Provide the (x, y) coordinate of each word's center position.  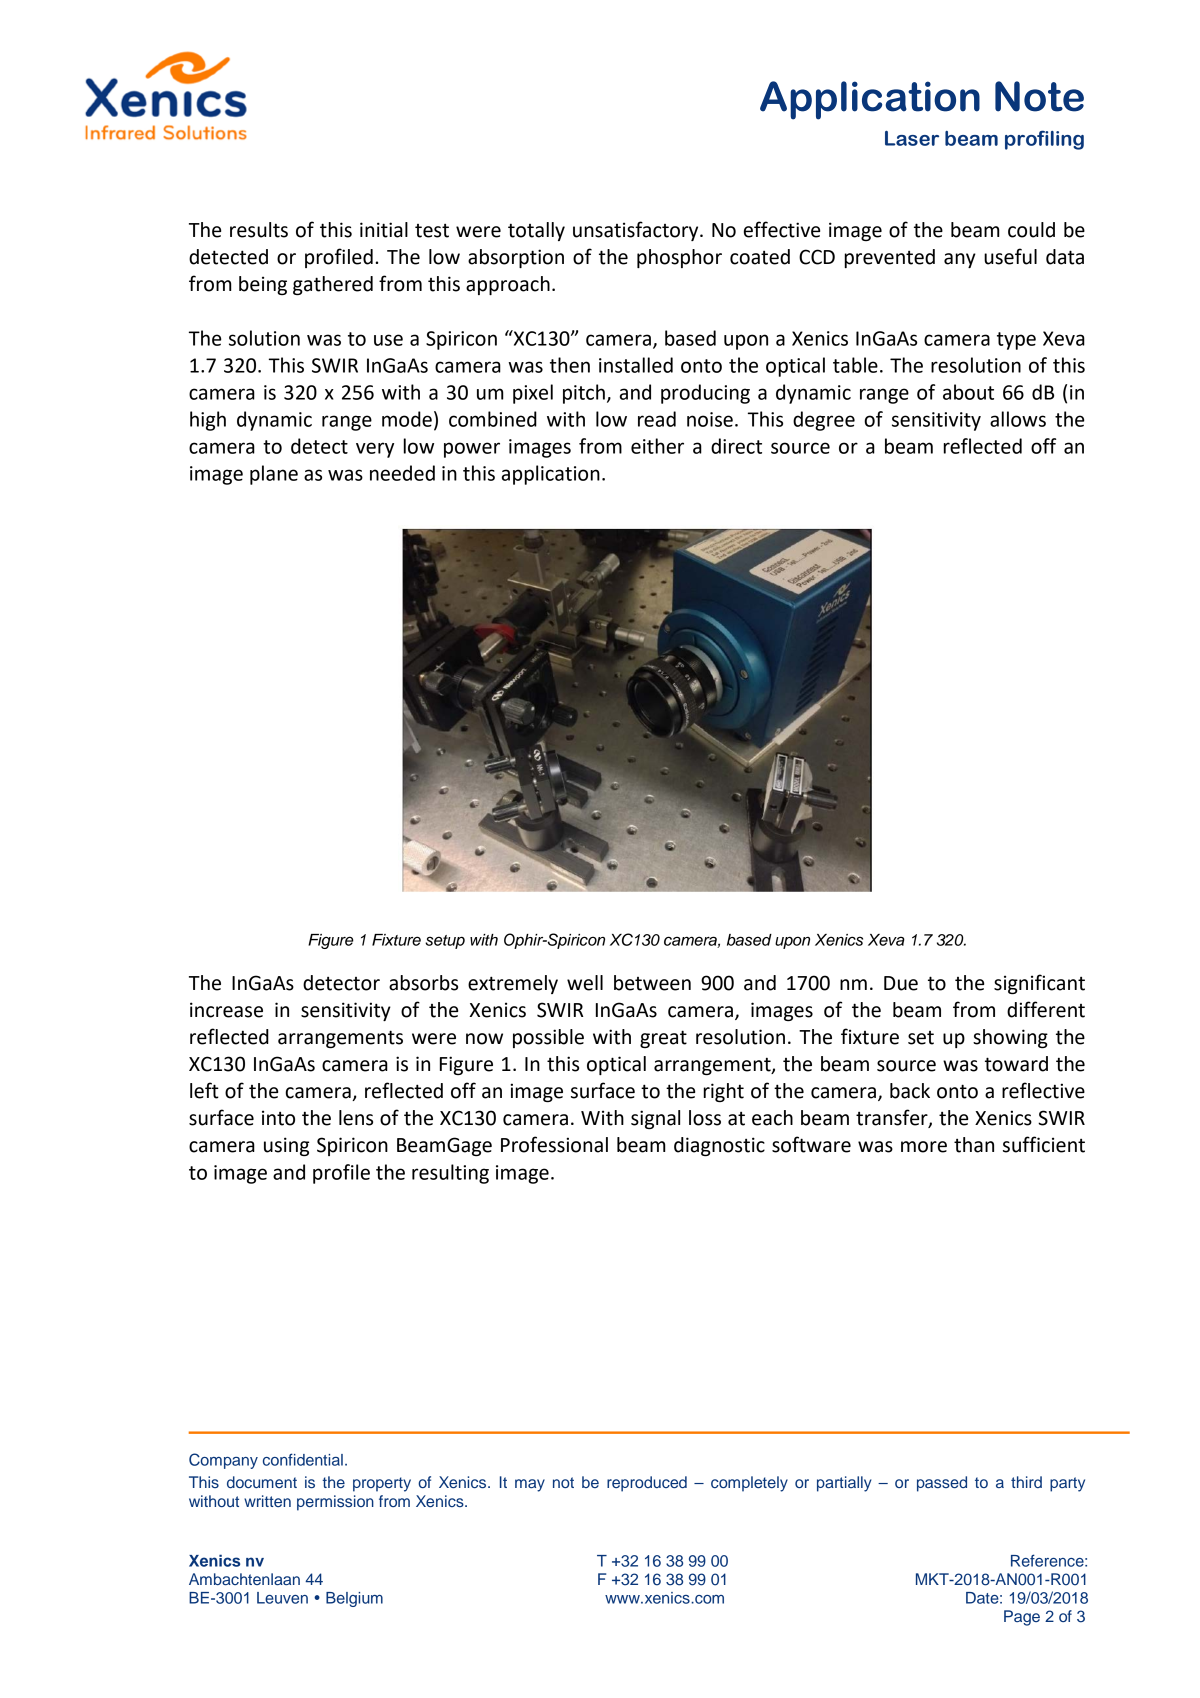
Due (901, 983)
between (652, 983)
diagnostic (719, 1146)
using (286, 1146)
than (974, 1145)
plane (274, 475)
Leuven (282, 1598)
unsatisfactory (637, 231)
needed (402, 473)
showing (1010, 1038)
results (259, 230)
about (968, 392)
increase (226, 1010)
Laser (912, 138)
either (657, 446)
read (657, 419)
